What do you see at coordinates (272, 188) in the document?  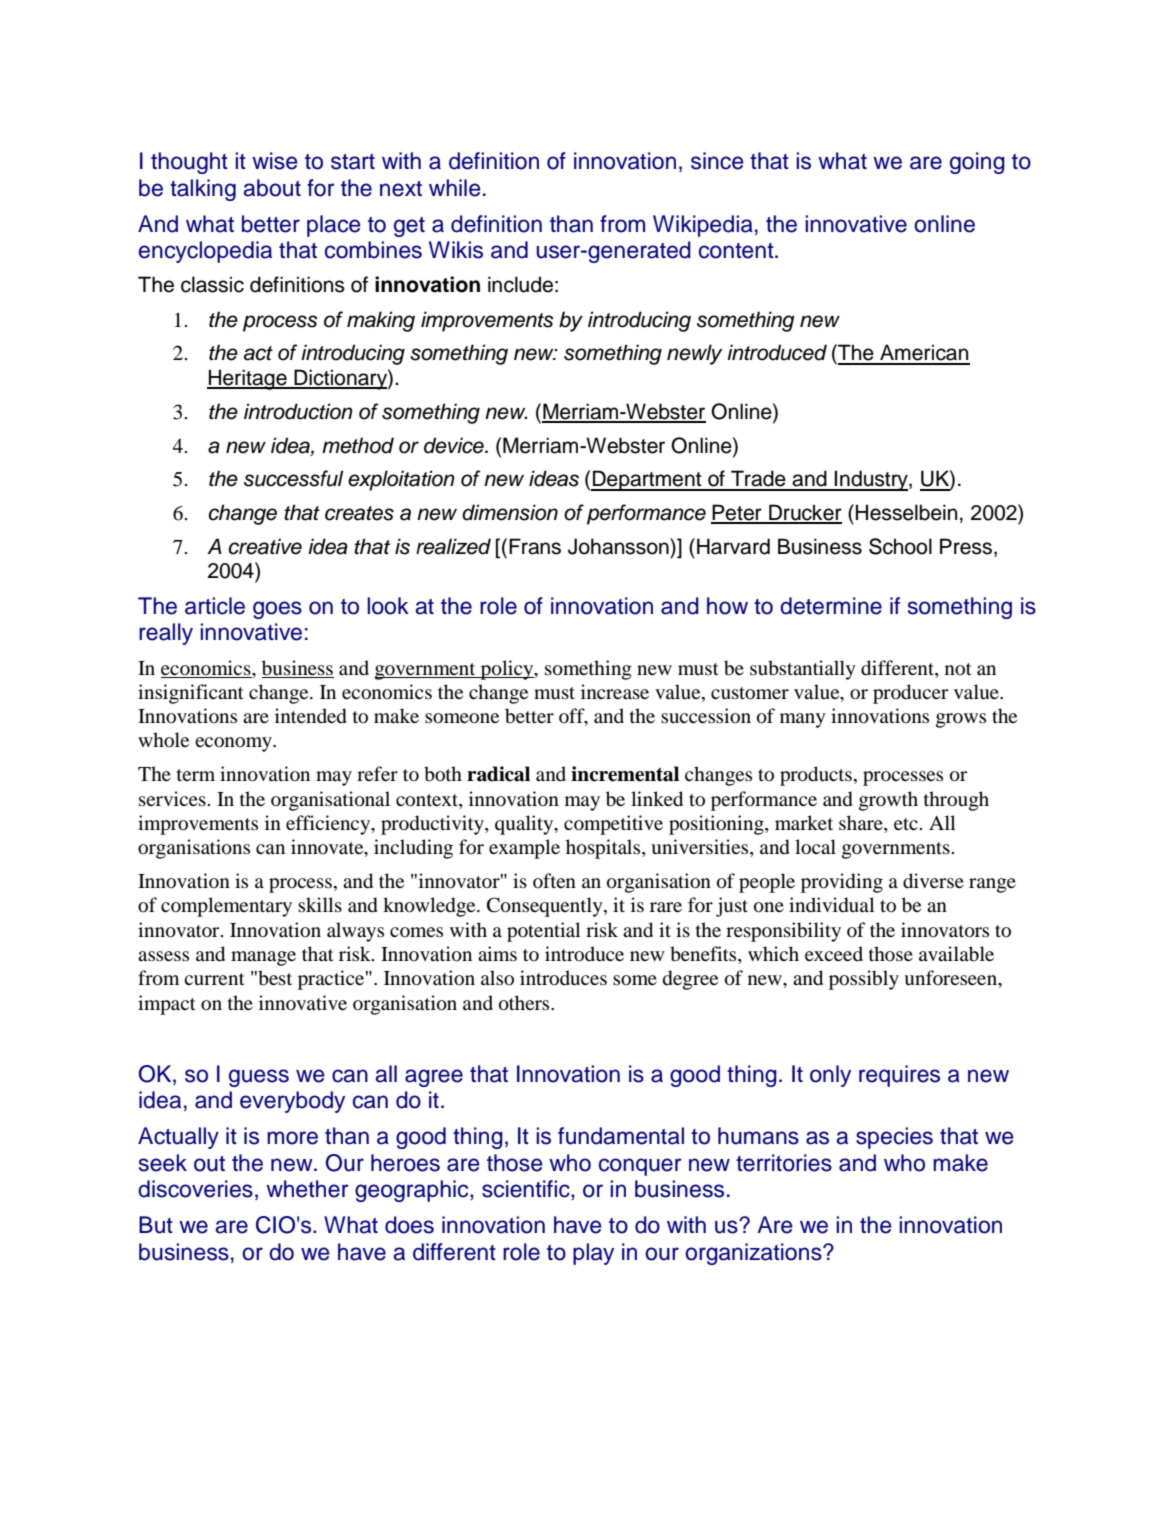 I see `about` at bounding box center [272, 188].
